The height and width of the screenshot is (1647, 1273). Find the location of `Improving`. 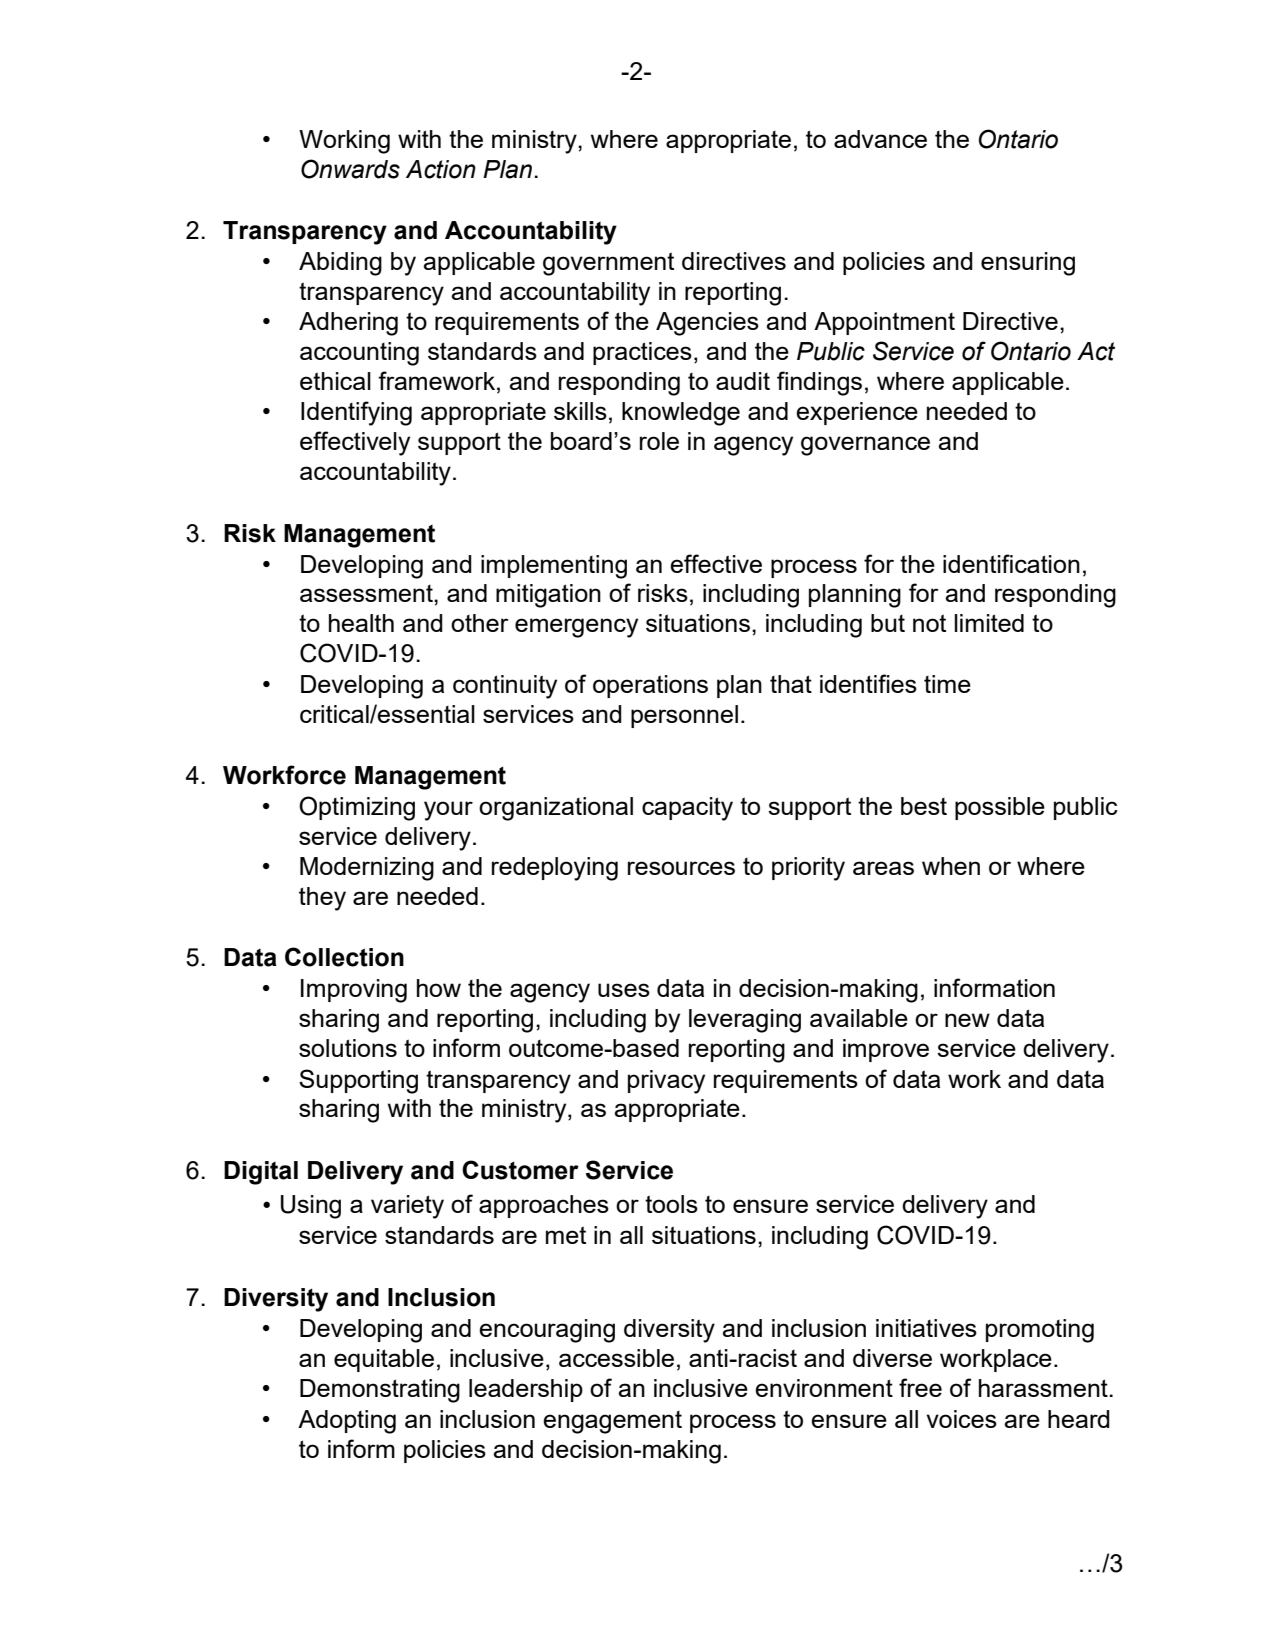

Improving is located at coordinates (354, 991).
